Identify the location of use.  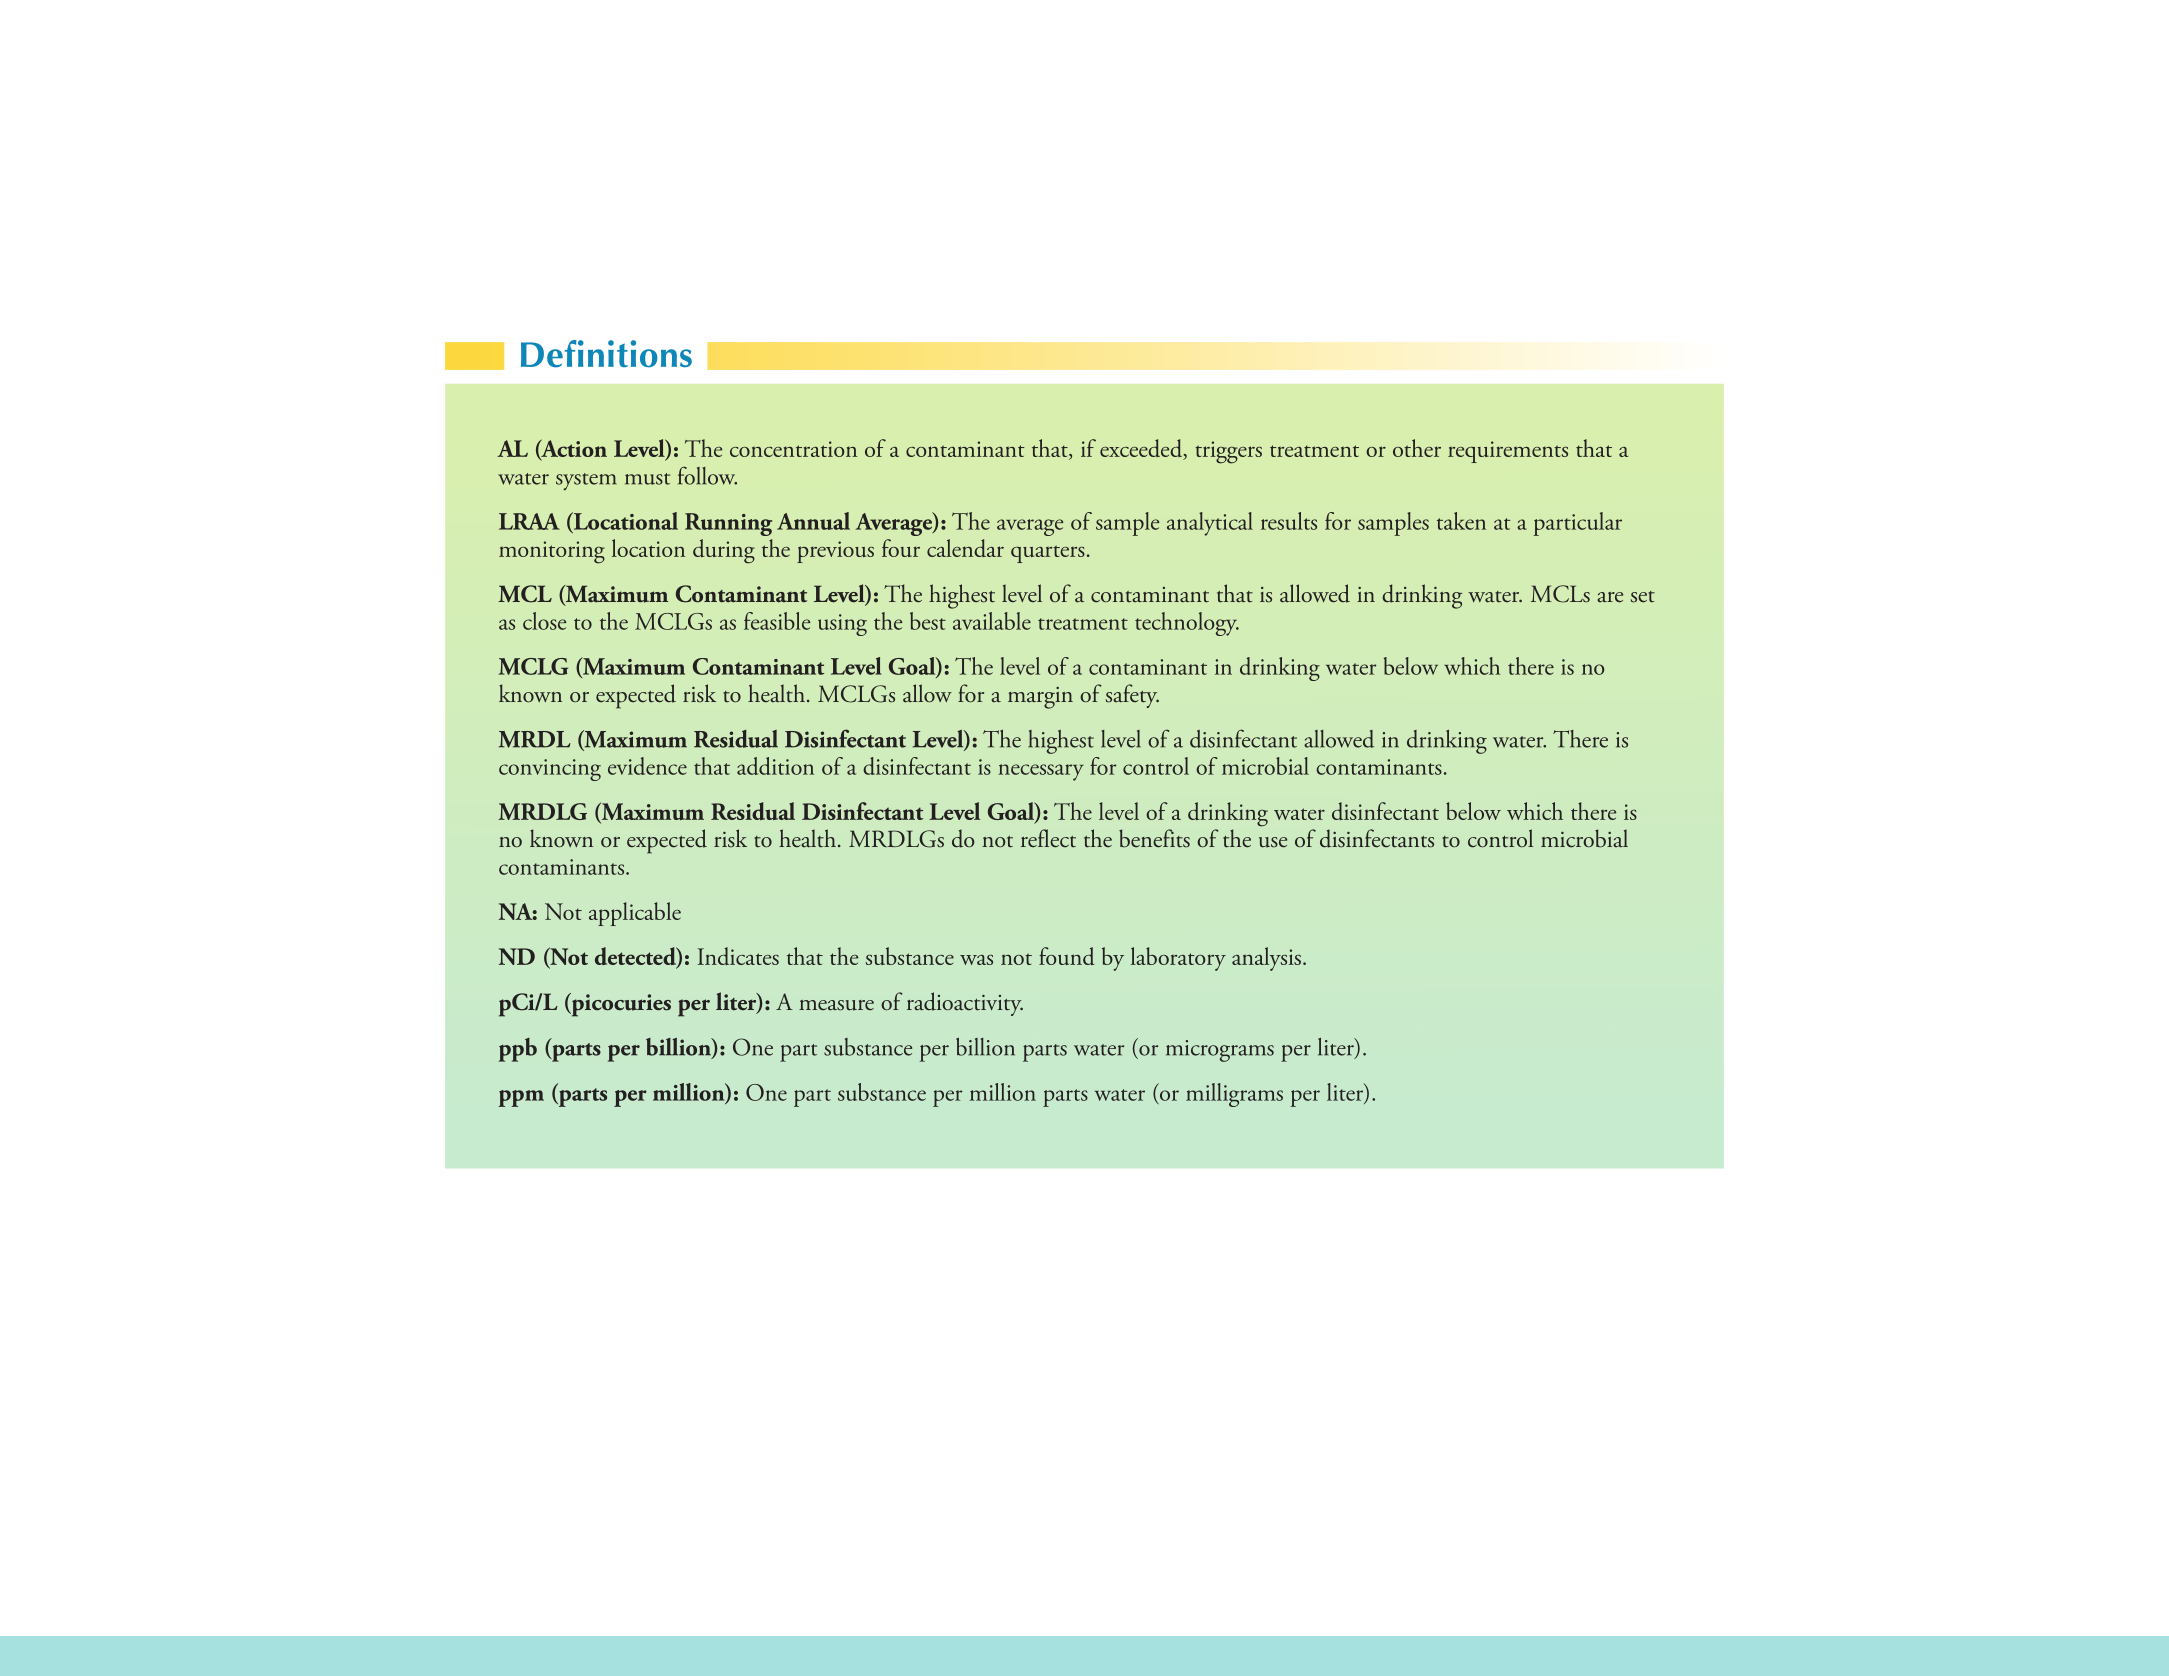
(1273, 842).
